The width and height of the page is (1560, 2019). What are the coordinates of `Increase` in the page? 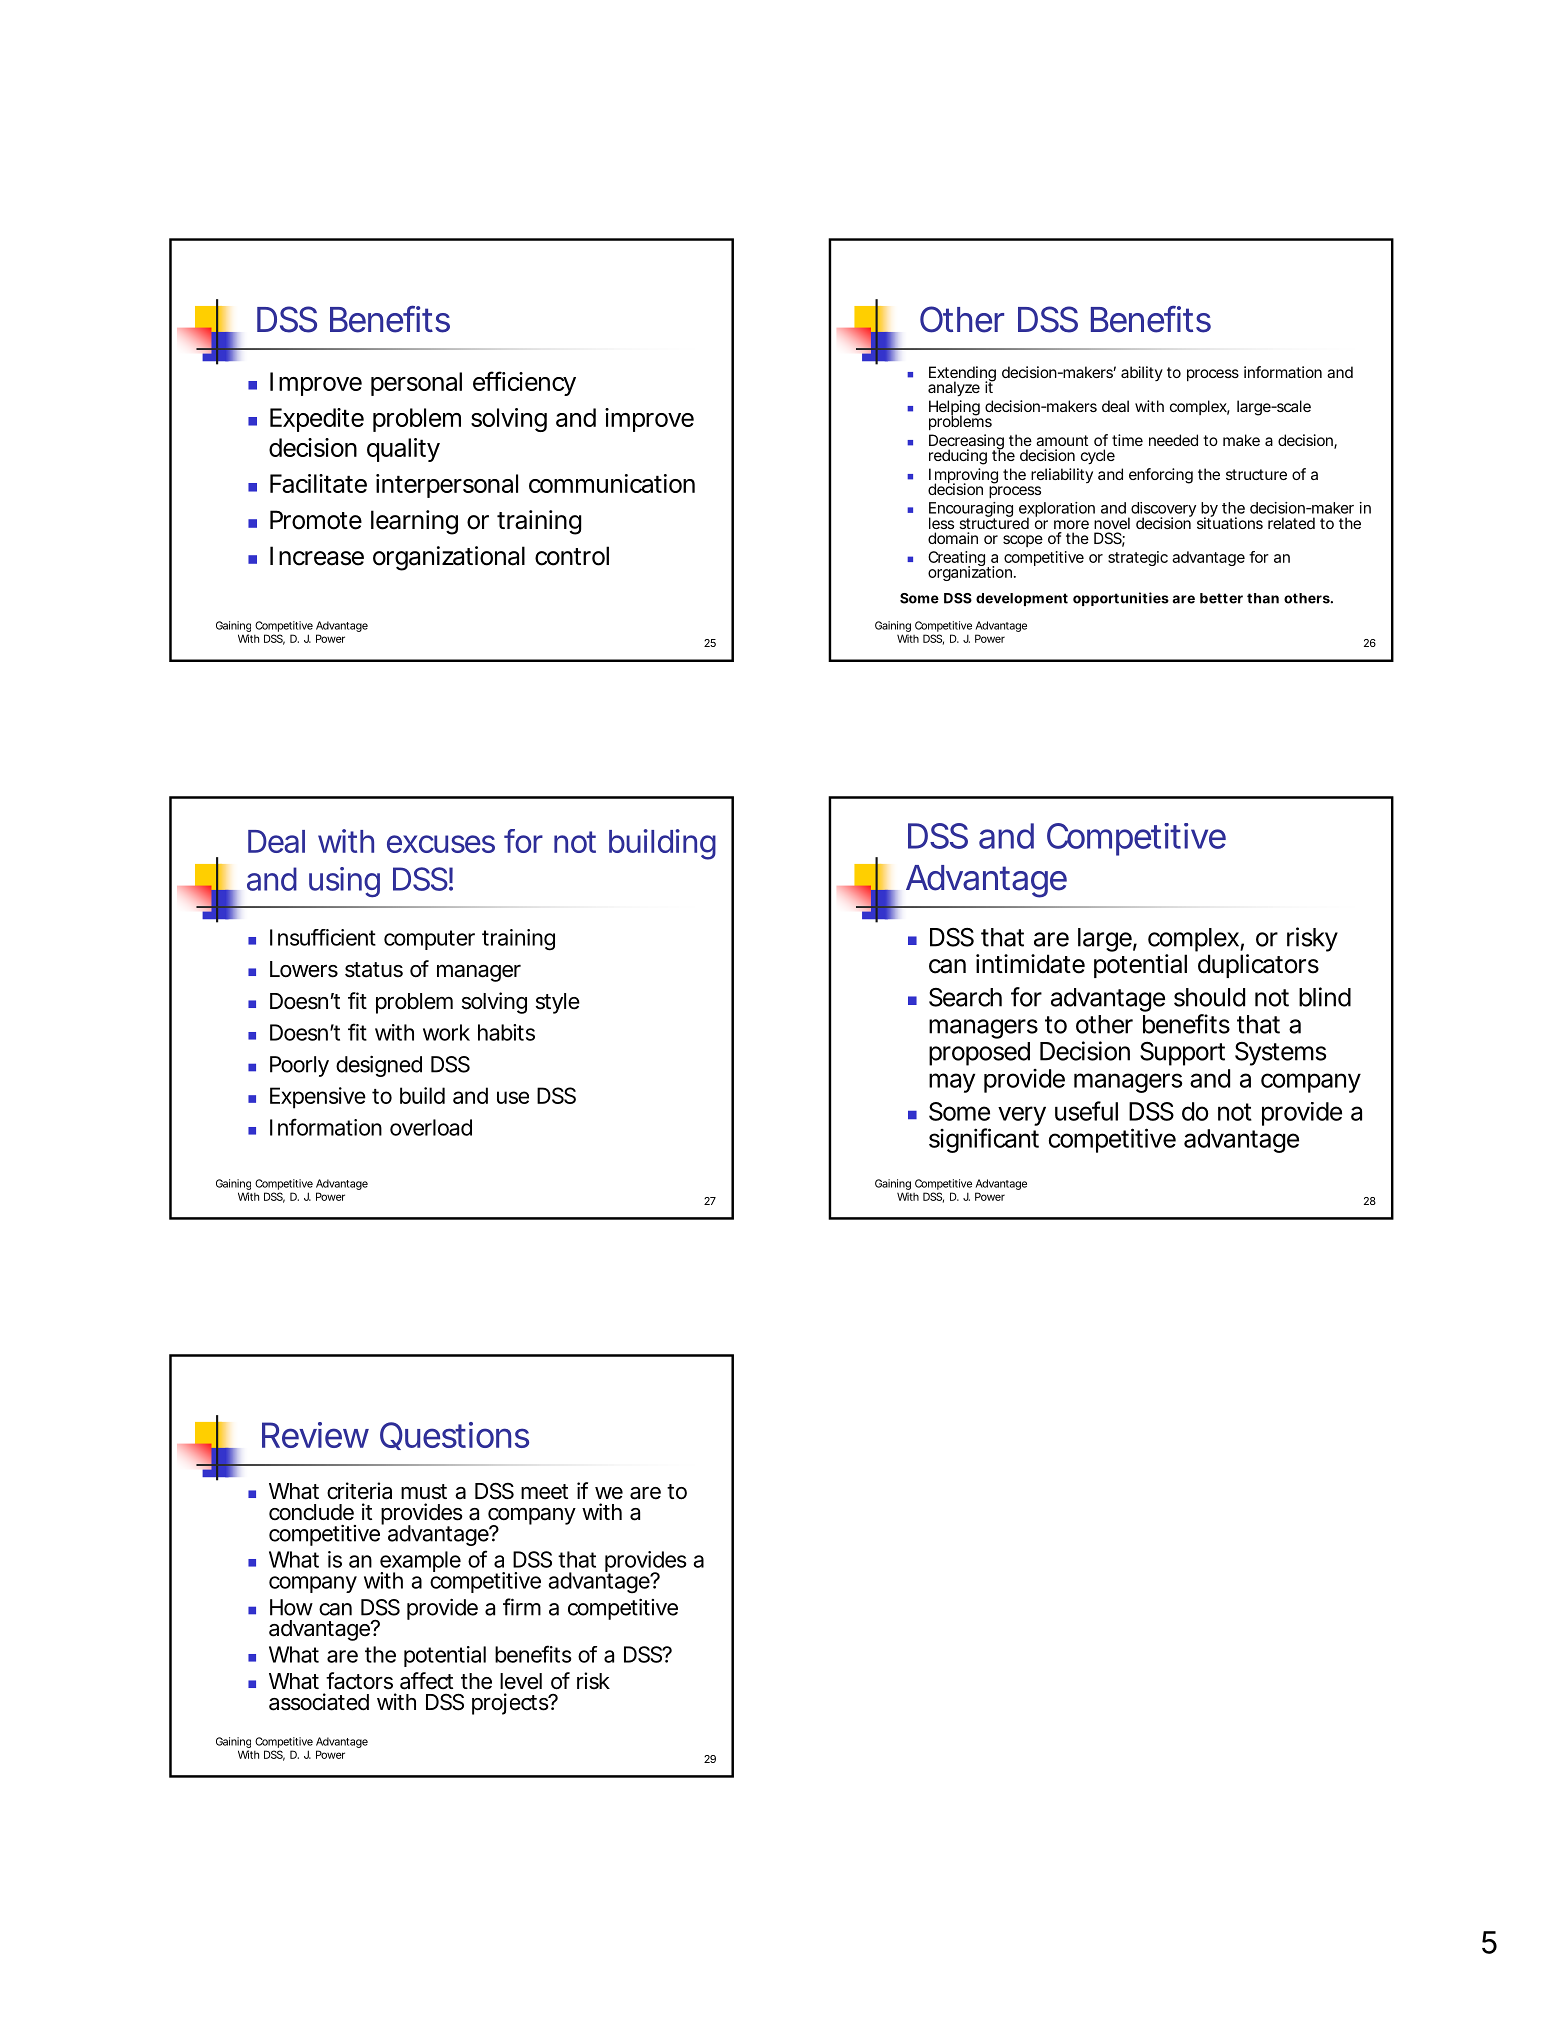 It's located at (317, 556).
